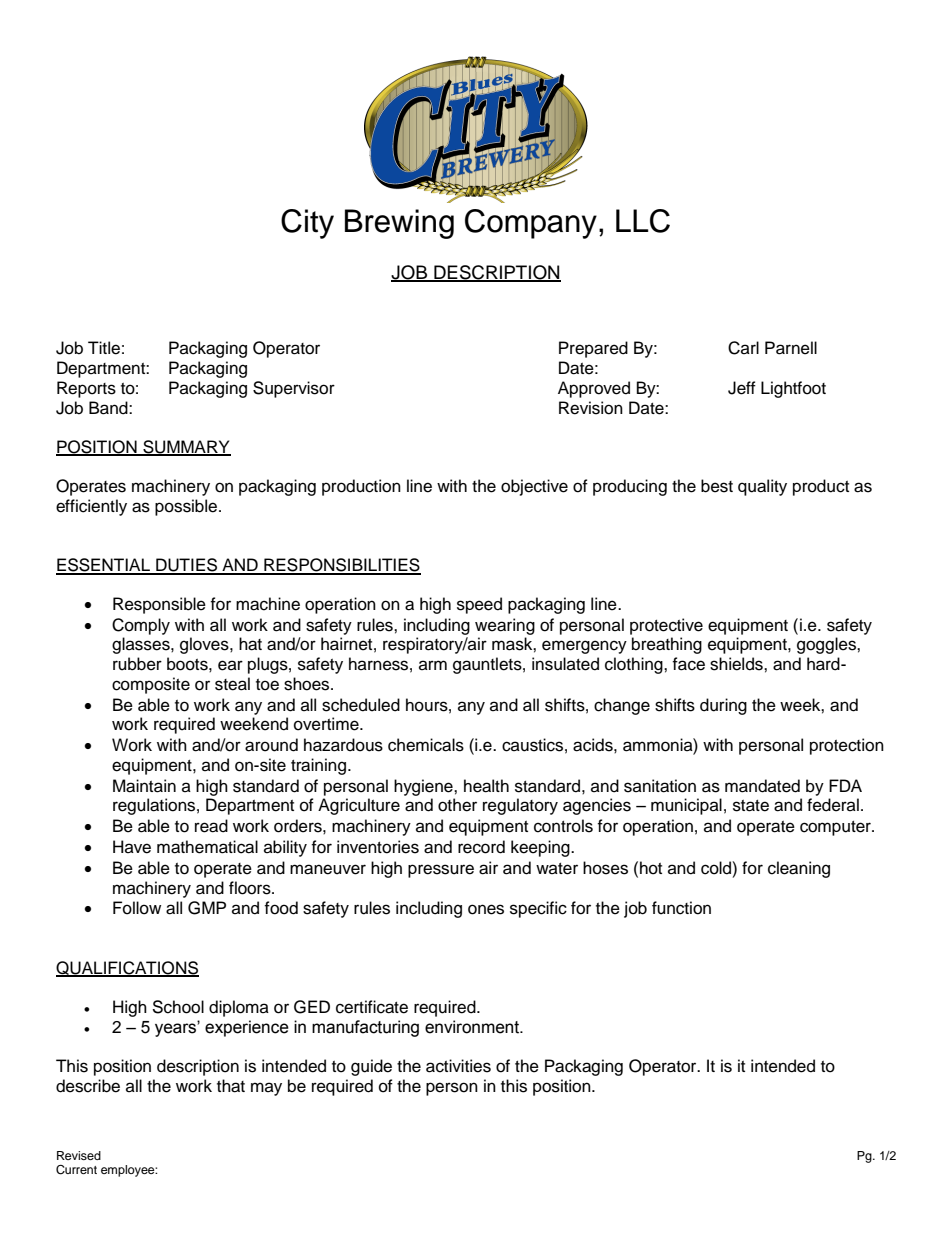 The image size is (952, 1233). Describe the element at coordinates (144, 786) in the page. I see `Maintain` at that location.
